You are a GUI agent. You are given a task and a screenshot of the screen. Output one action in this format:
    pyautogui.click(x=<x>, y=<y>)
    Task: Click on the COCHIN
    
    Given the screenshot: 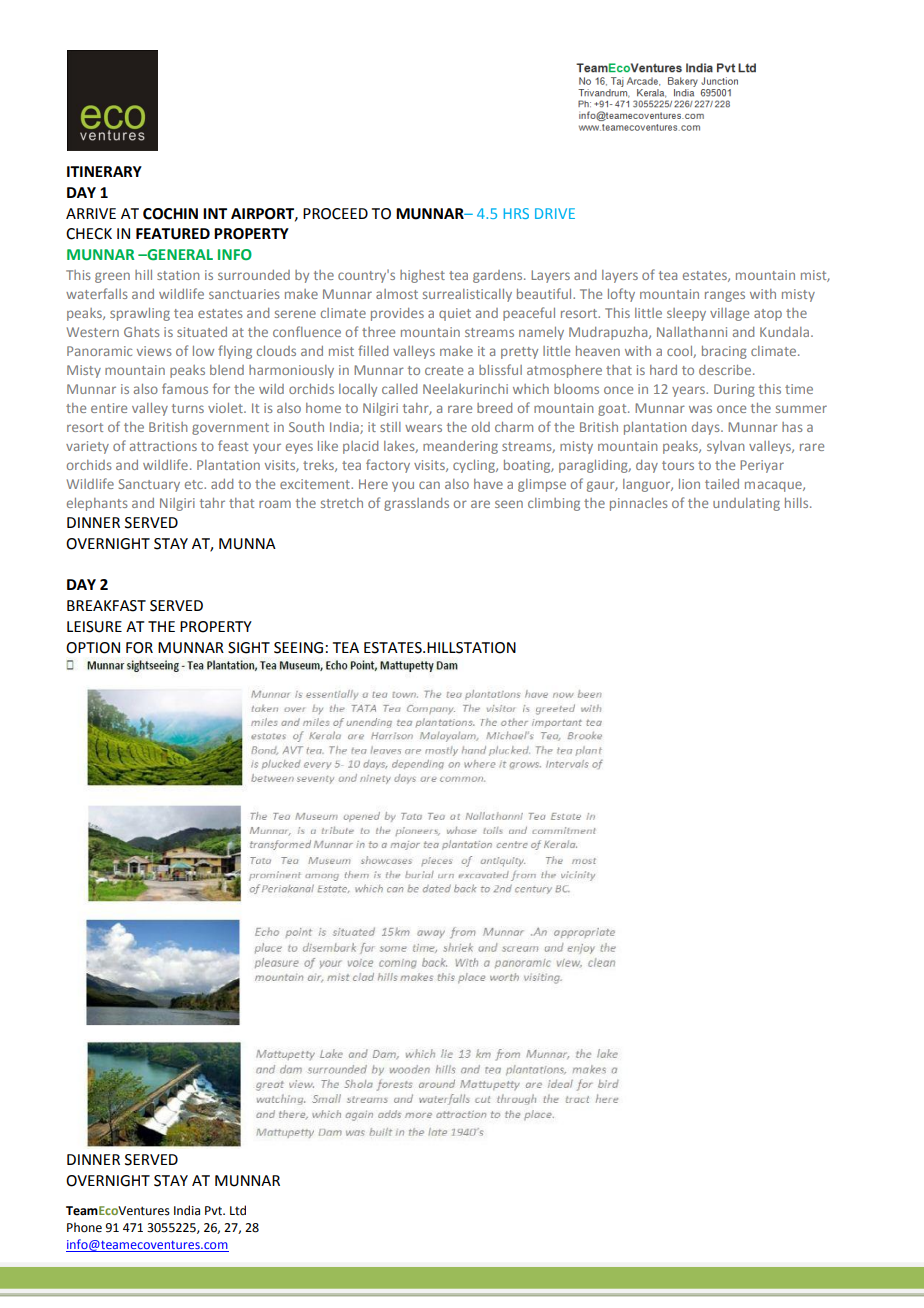 What is the action you would take?
    pyautogui.click(x=170, y=214)
